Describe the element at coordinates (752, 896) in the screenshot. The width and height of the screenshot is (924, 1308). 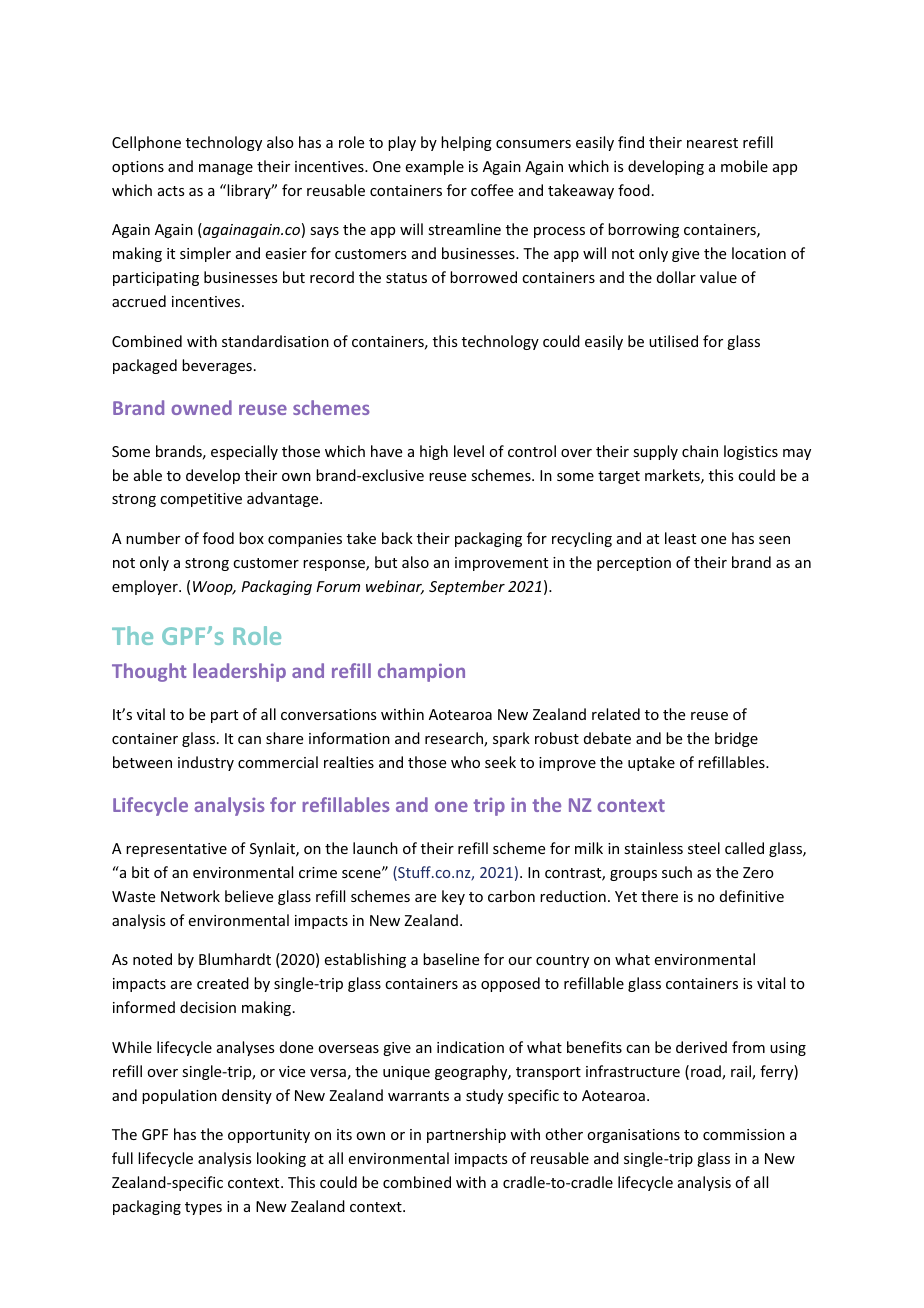
I see `definitive` at that location.
